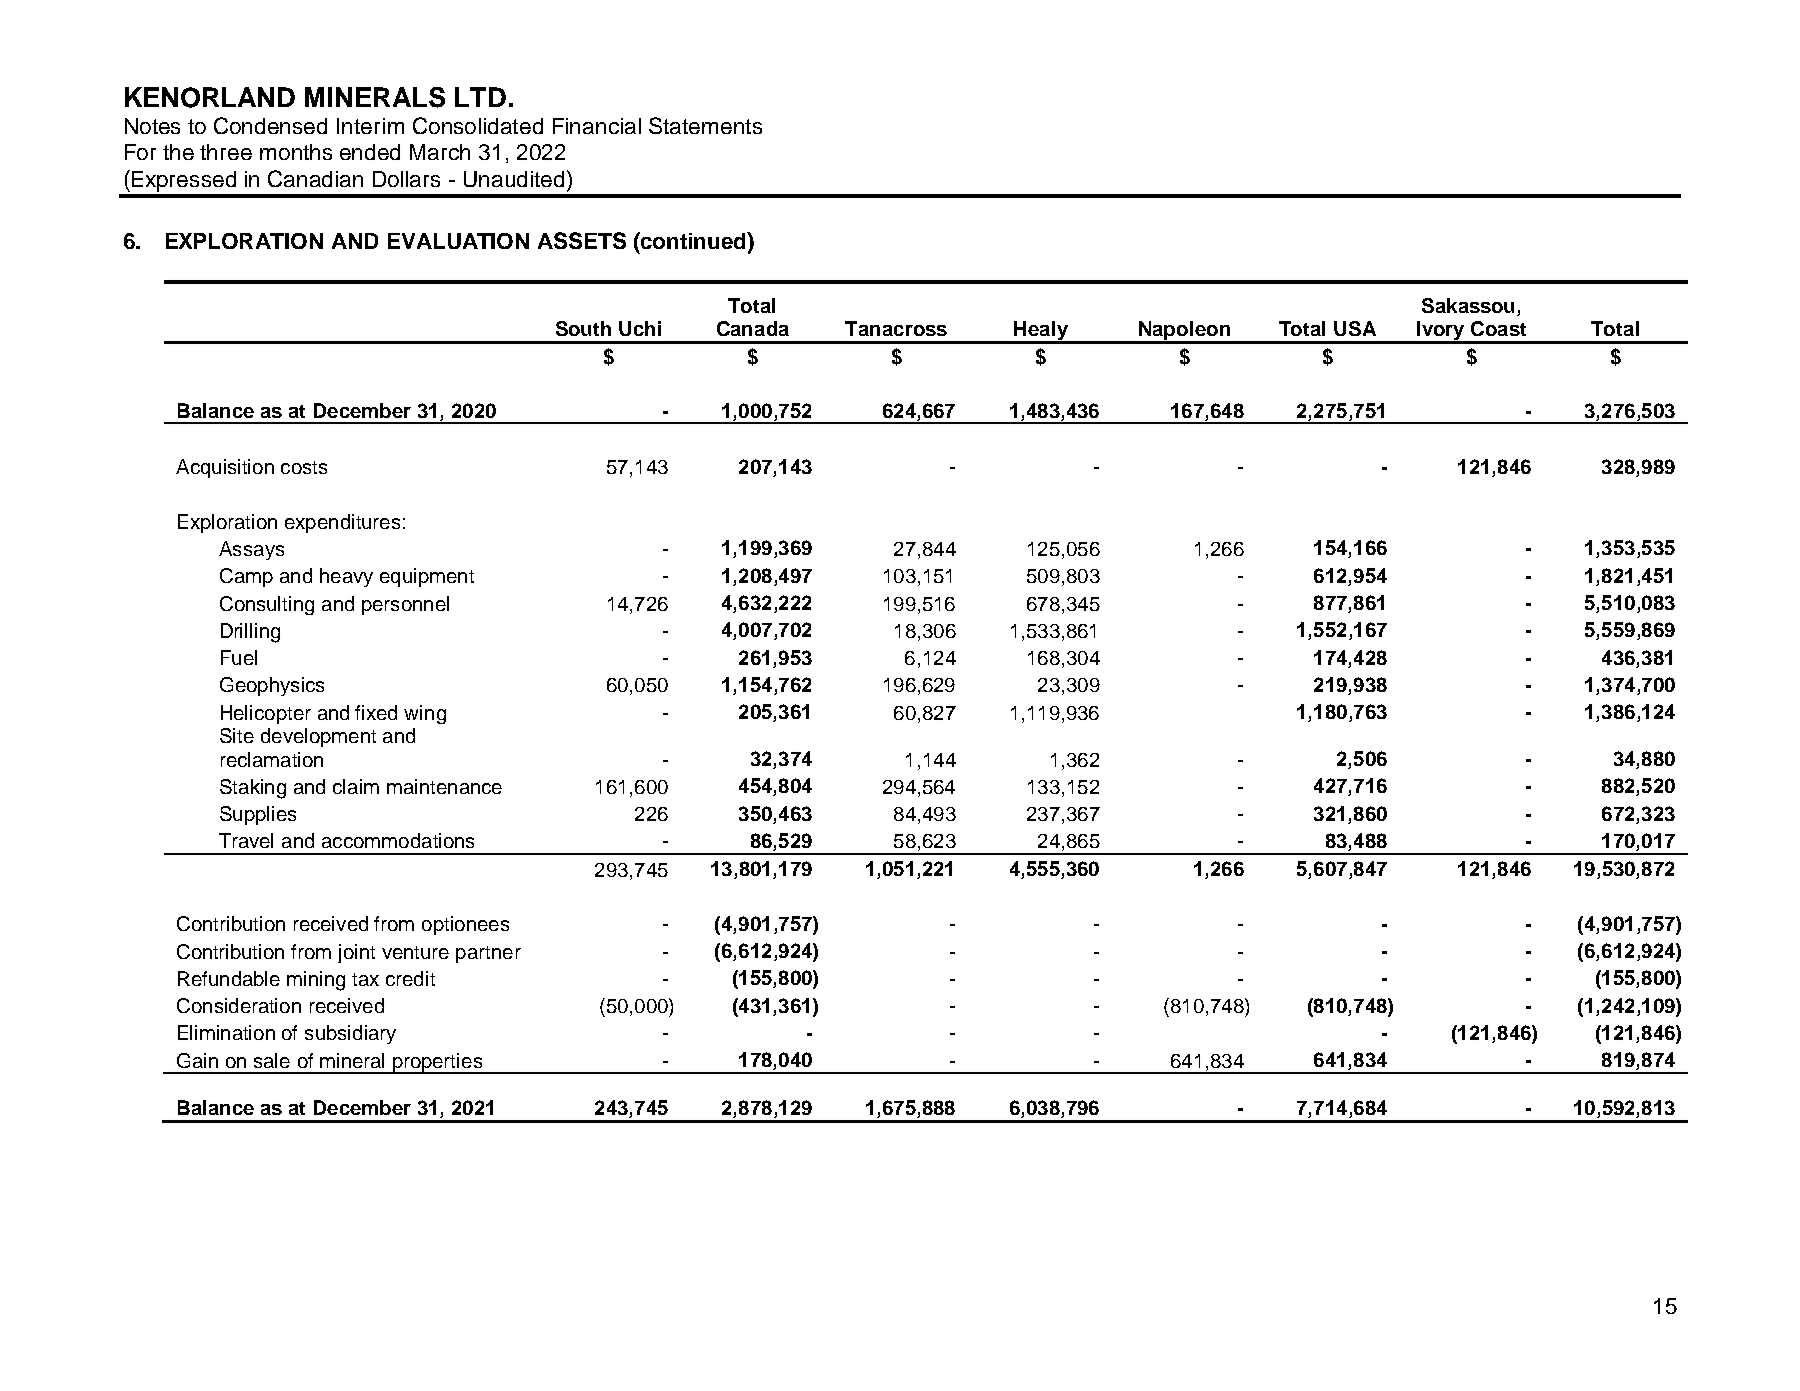 The width and height of the image is (1800, 1391). Describe the element at coordinates (350, 1034) in the image. I see `subsidiary` at that location.
